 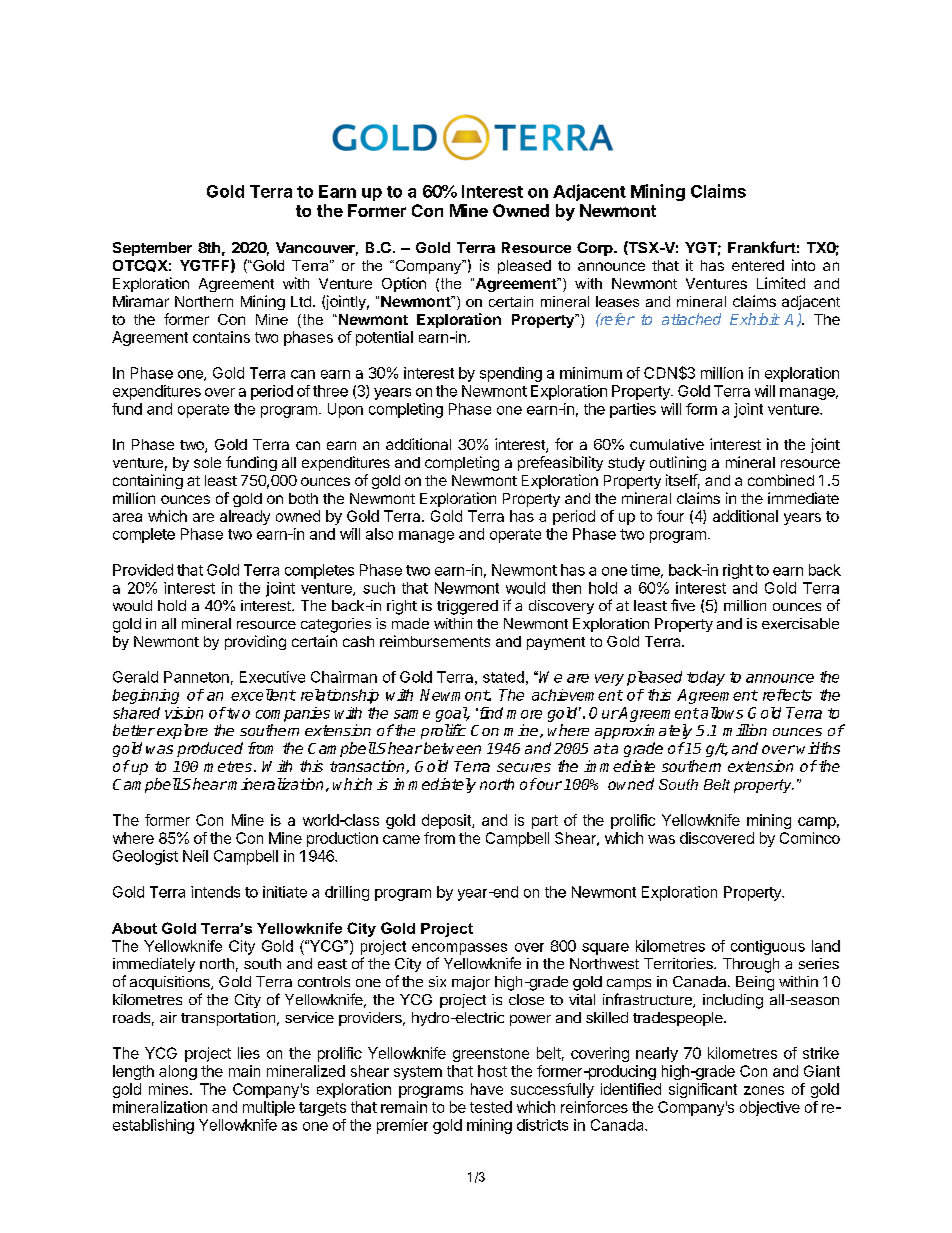 I want to click on entered, so click(x=758, y=265).
